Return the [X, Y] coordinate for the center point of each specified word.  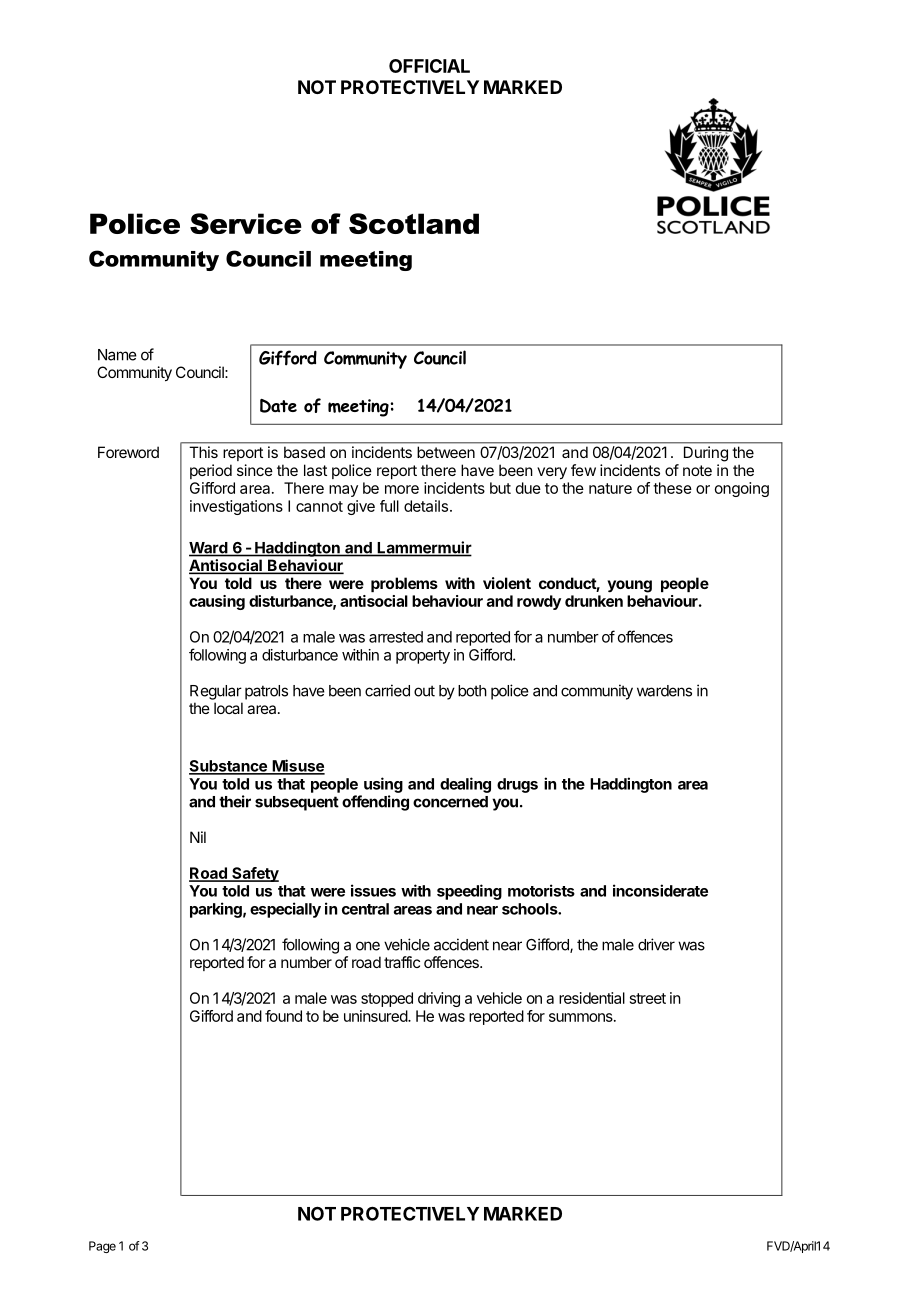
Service [246, 223]
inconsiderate [660, 890]
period [211, 471]
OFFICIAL [429, 66]
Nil [198, 837]
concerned [450, 802]
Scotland [414, 223]
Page [102, 1247]
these [672, 488]
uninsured [376, 1016]
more [402, 489]
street [648, 998]
